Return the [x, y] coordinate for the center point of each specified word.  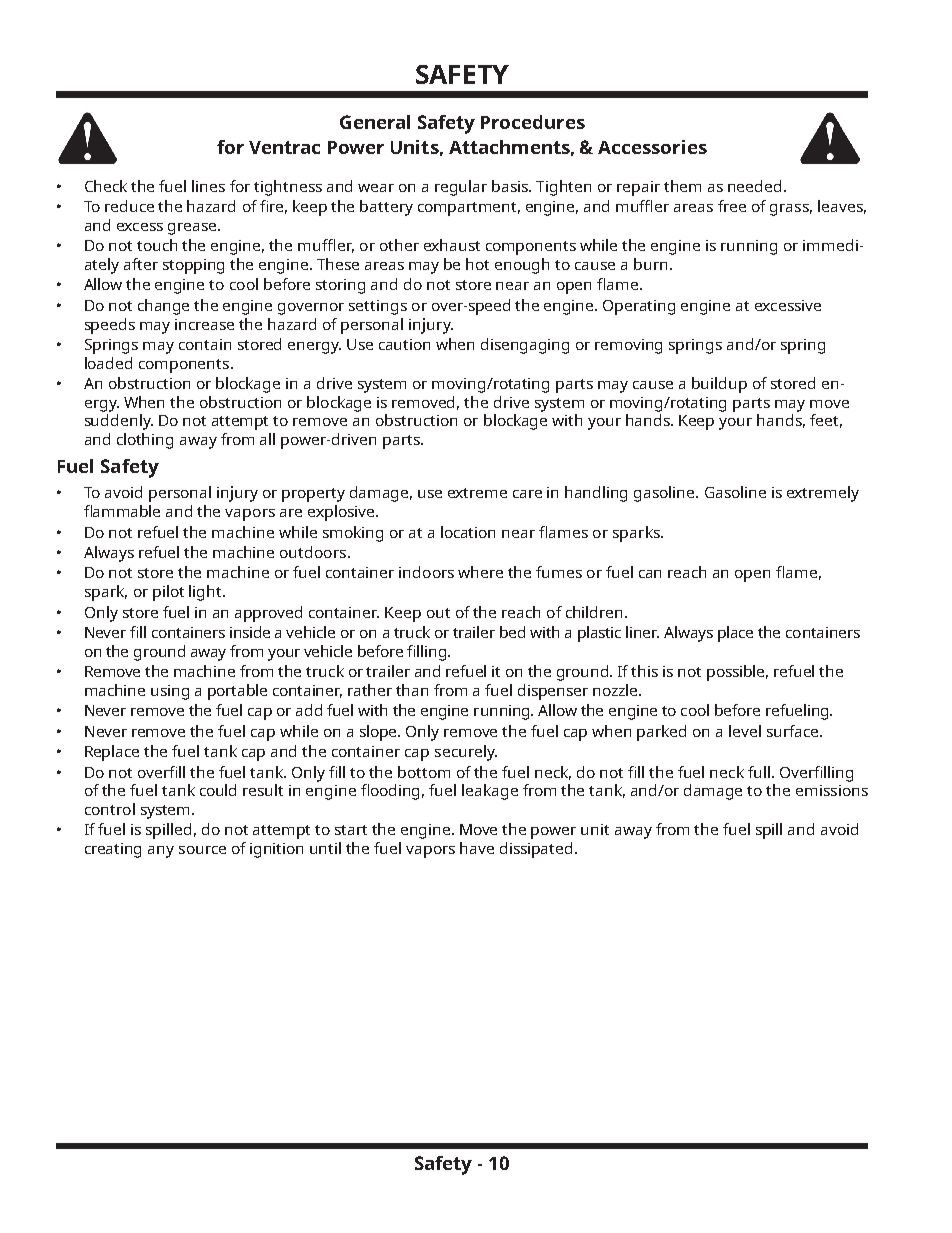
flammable [122, 511]
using [170, 692]
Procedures [533, 122]
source [202, 850]
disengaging [525, 346]
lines [208, 186]
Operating [639, 307]
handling [596, 494]
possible [737, 673]
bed [512, 632]
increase [204, 324]
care [527, 494]
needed [754, 186]
